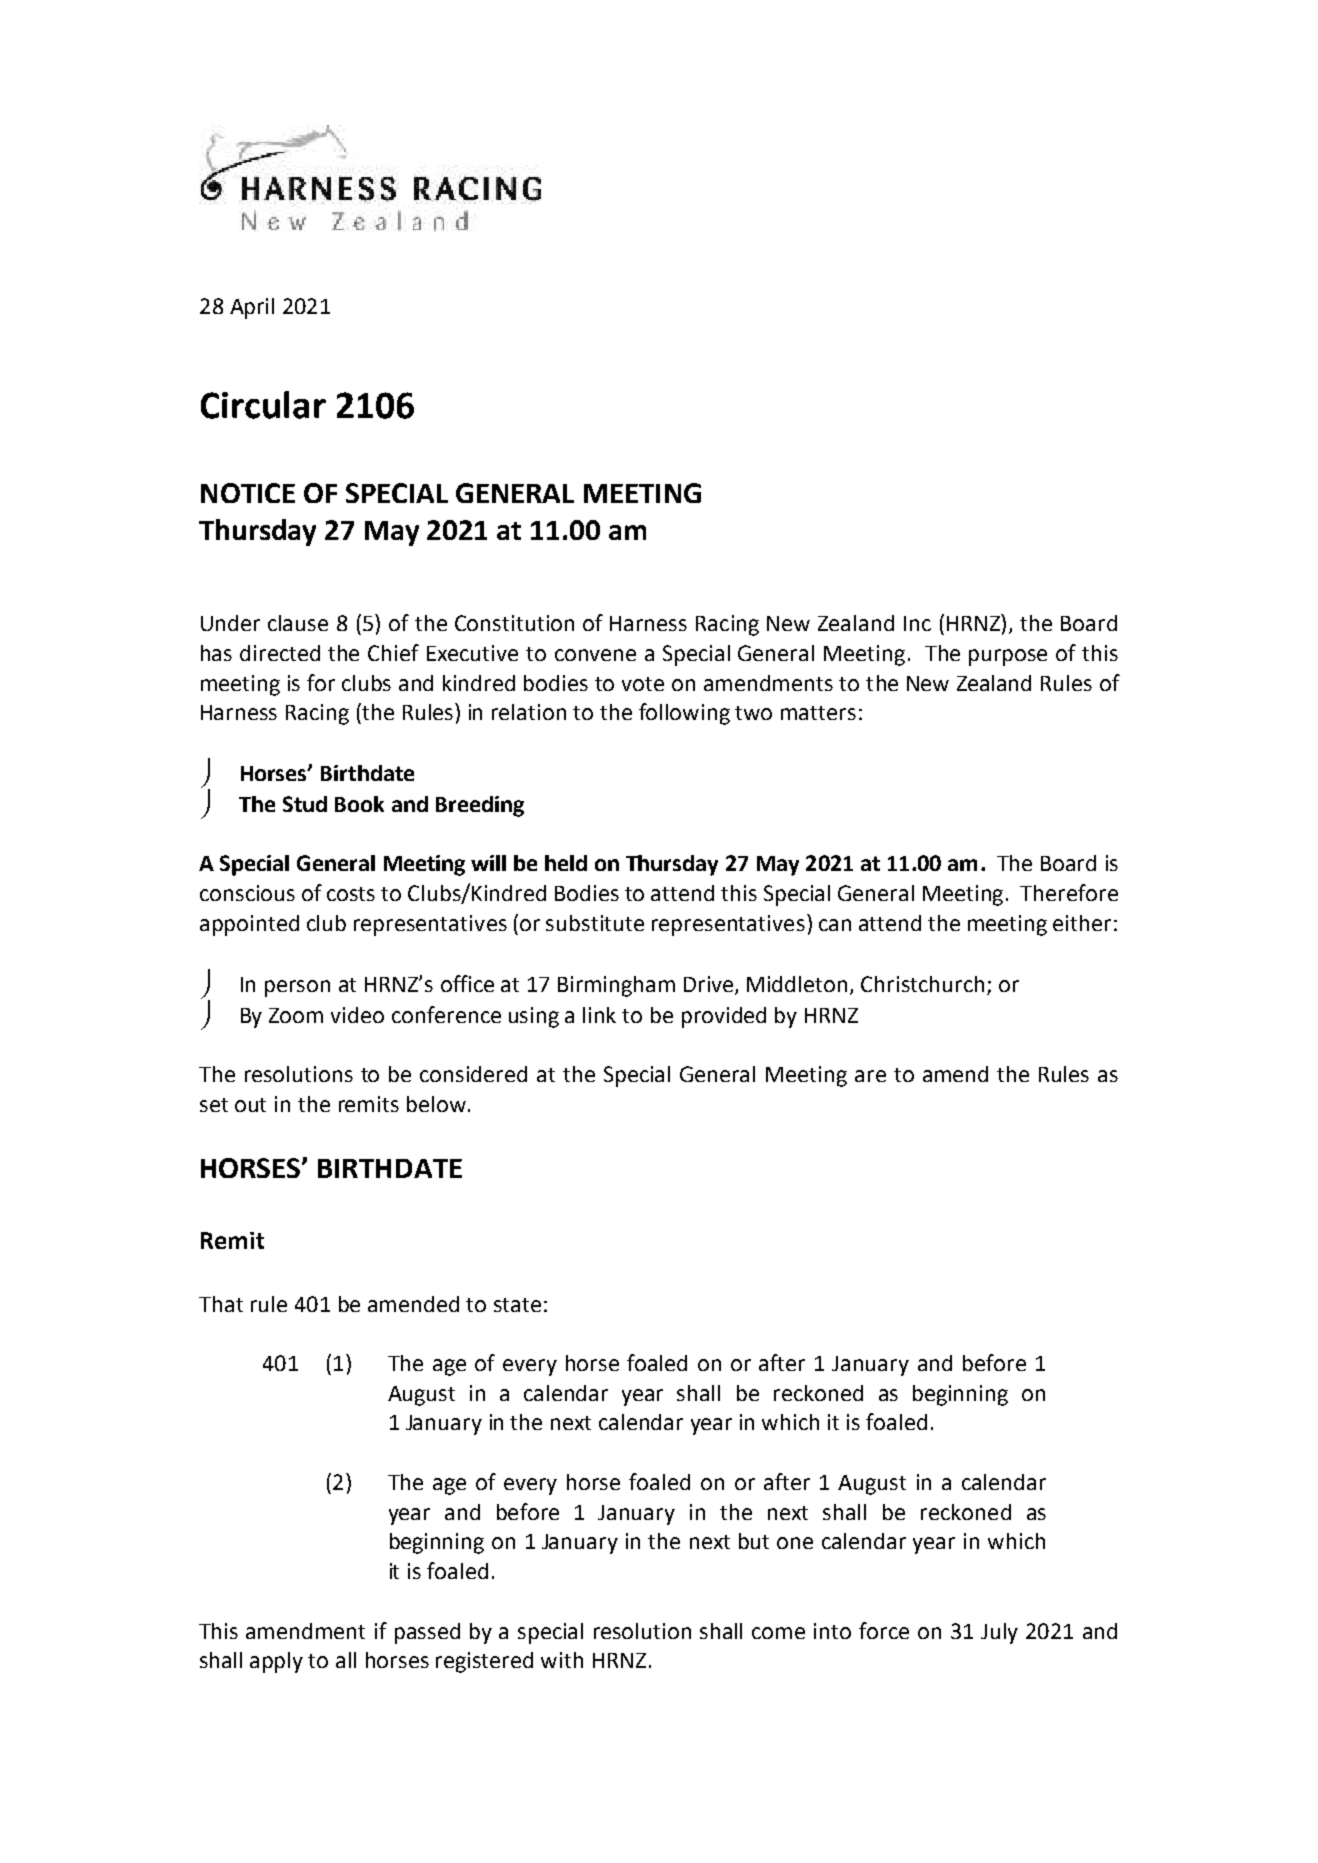 This image has width=1318, height=1863. Describe the element at coordinates (562, 1660) in the image. I see `with` at that location.
